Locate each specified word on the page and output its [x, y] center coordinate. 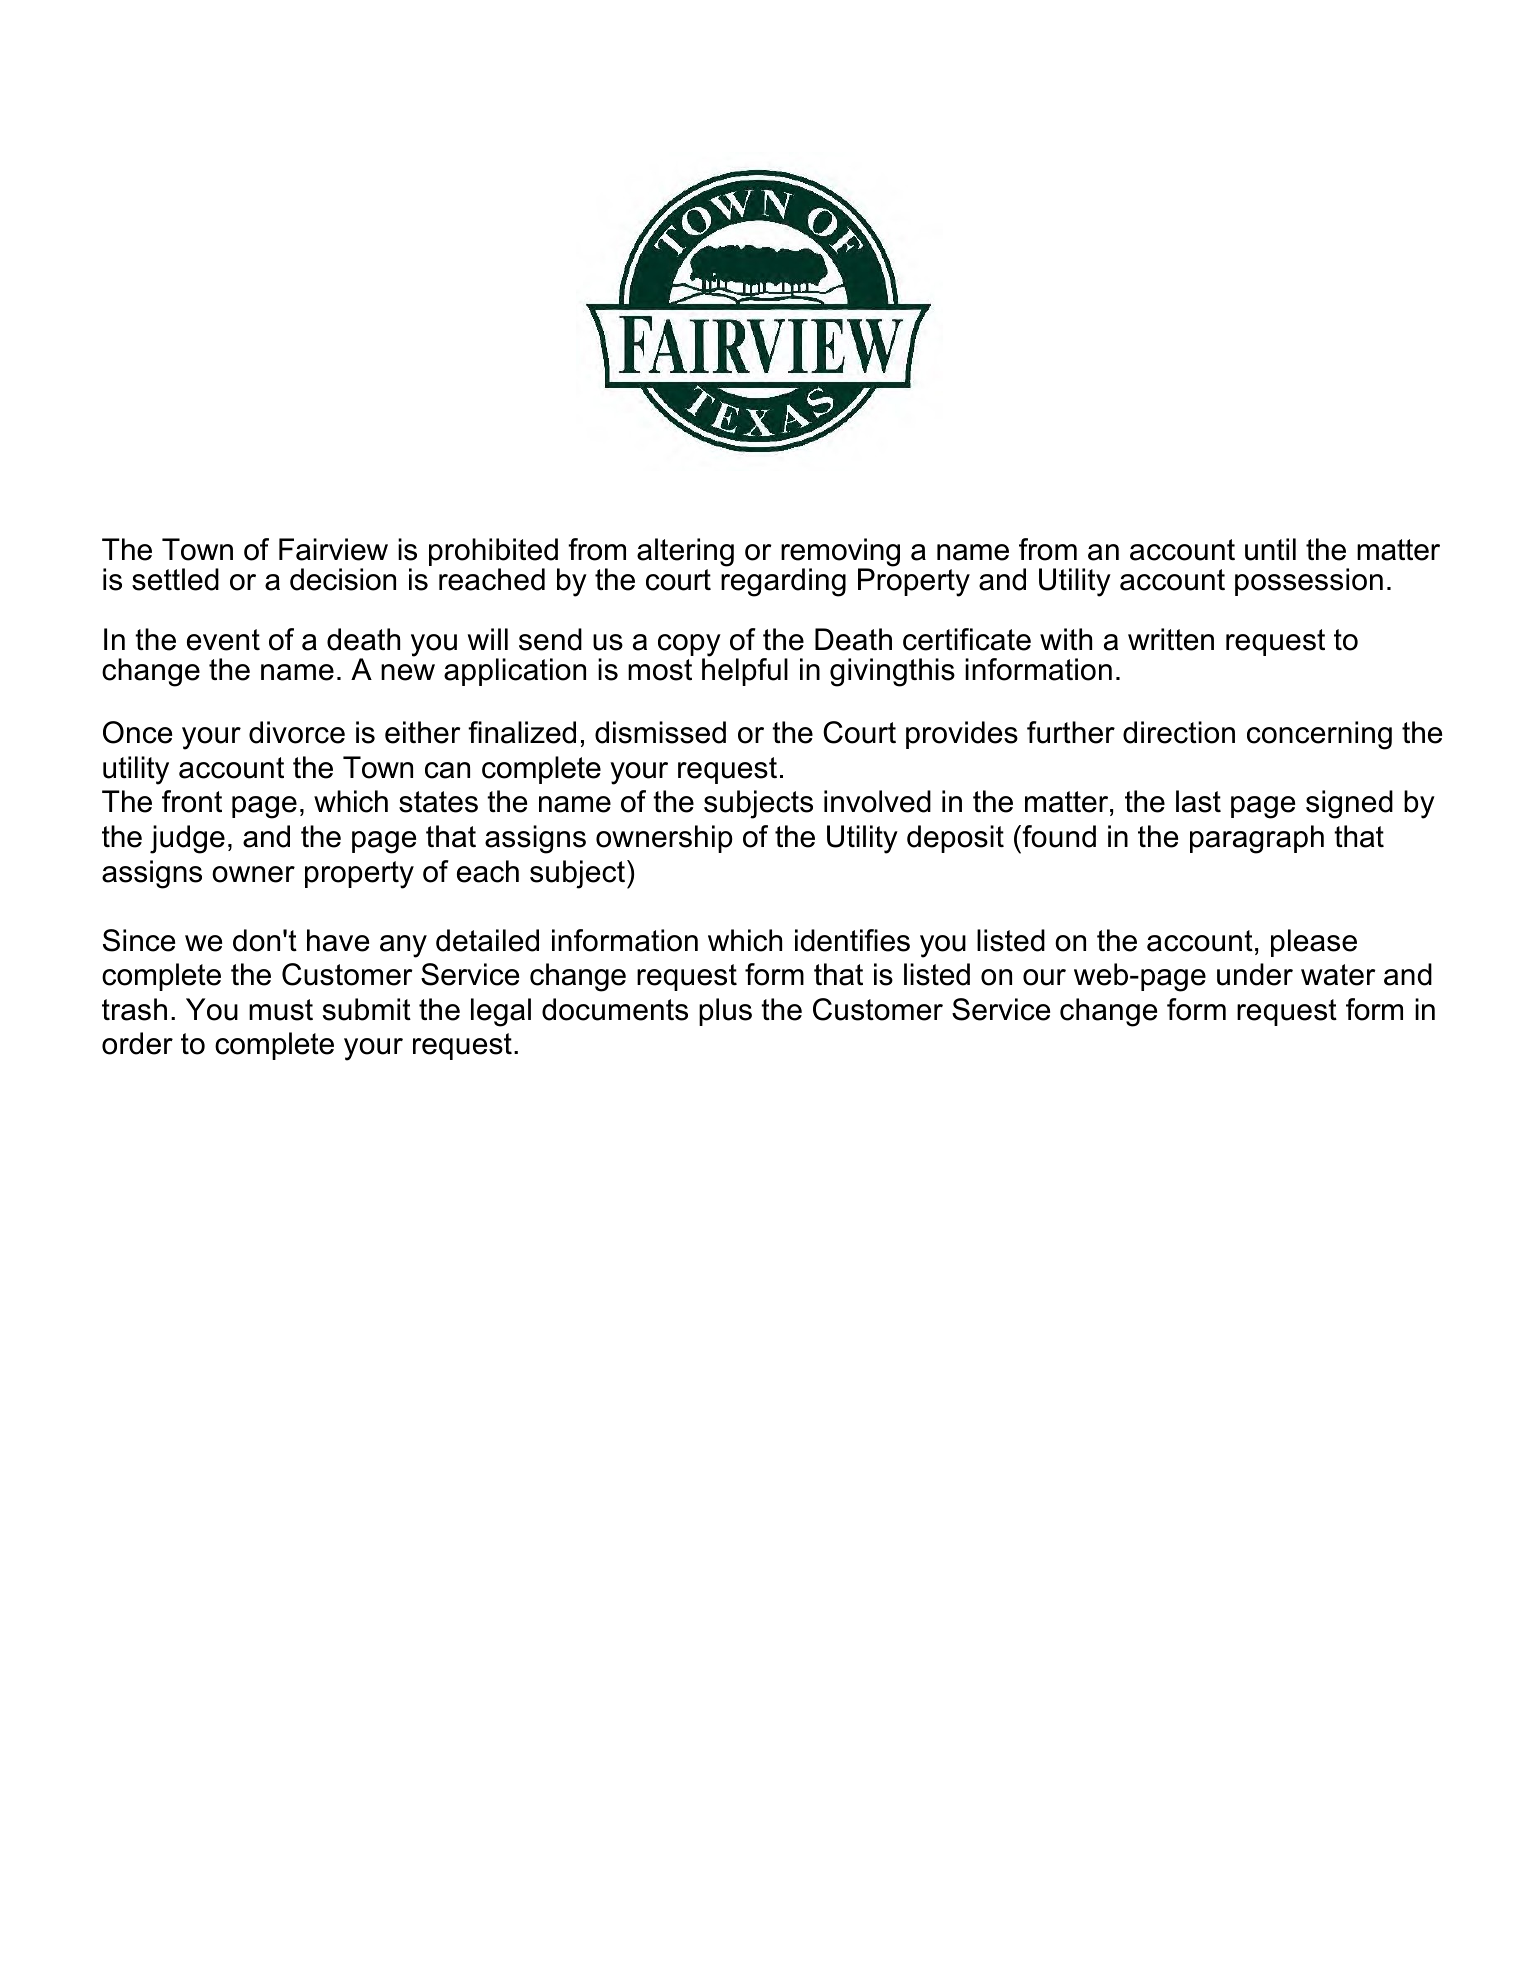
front [192, 801]
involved [877, 801]
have [338, 940]
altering [685, 552]
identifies [852, 940]
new [408, 672]
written [1171, 639]
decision [343, 579]
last [1198, 801]
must [281, 1010]
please [1314, 943]
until [1270, 549]
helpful [745, 670]
